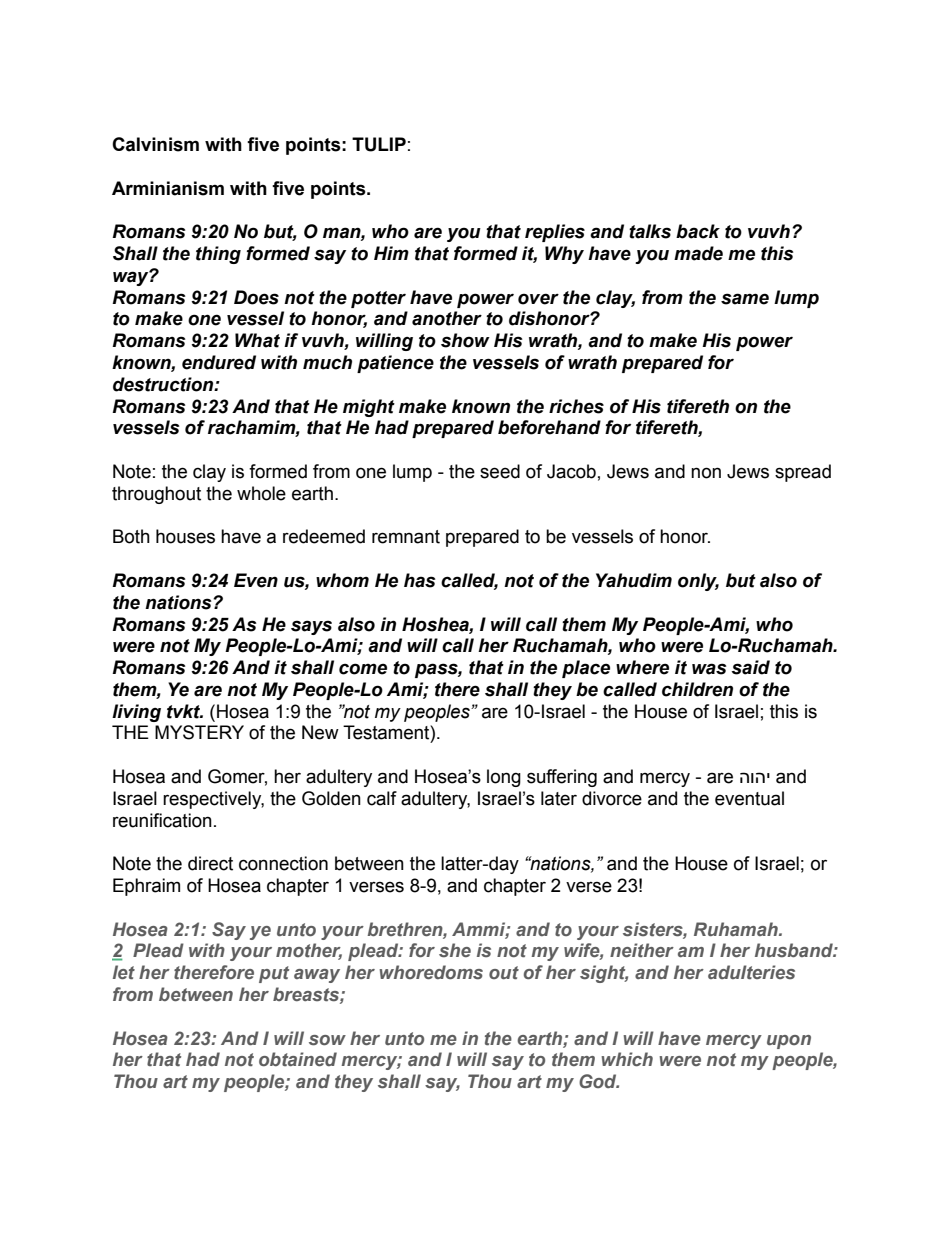 The image size is (952, 1233). Describe the element at coordinates (612, 798) in the screenshot. I see `divorce` at that location.
